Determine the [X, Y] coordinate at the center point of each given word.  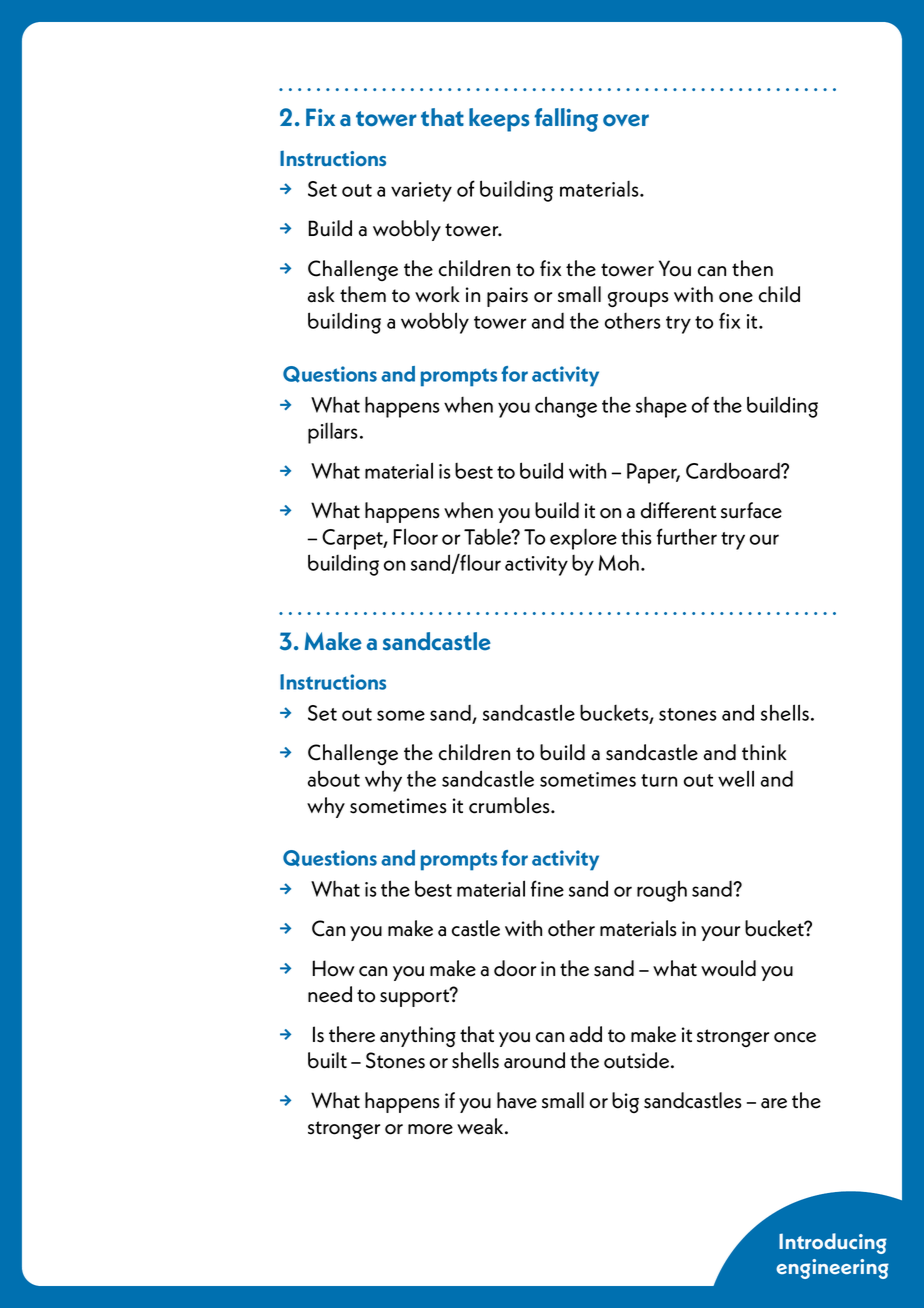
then [752, 268]
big [625, 1102]
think [764, 752]
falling [566, 120]
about [334, 778]
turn [659, 780]
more [430, 1129]
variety [421, 192]
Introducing [833, 1243]
